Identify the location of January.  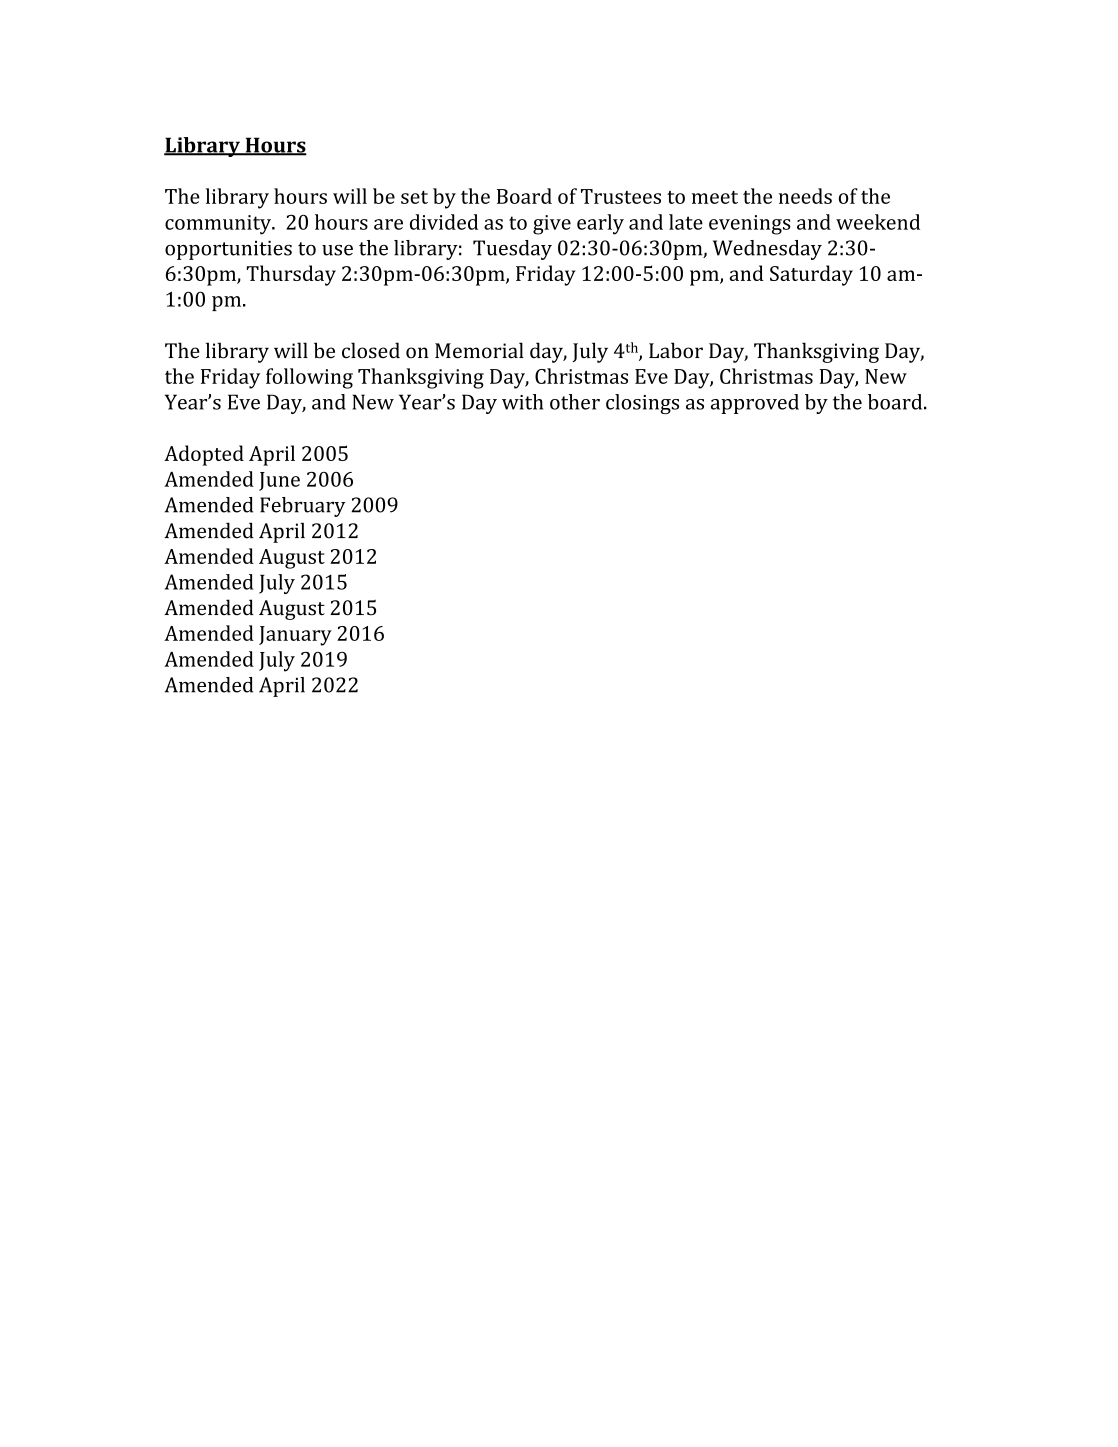
(295, 636).
